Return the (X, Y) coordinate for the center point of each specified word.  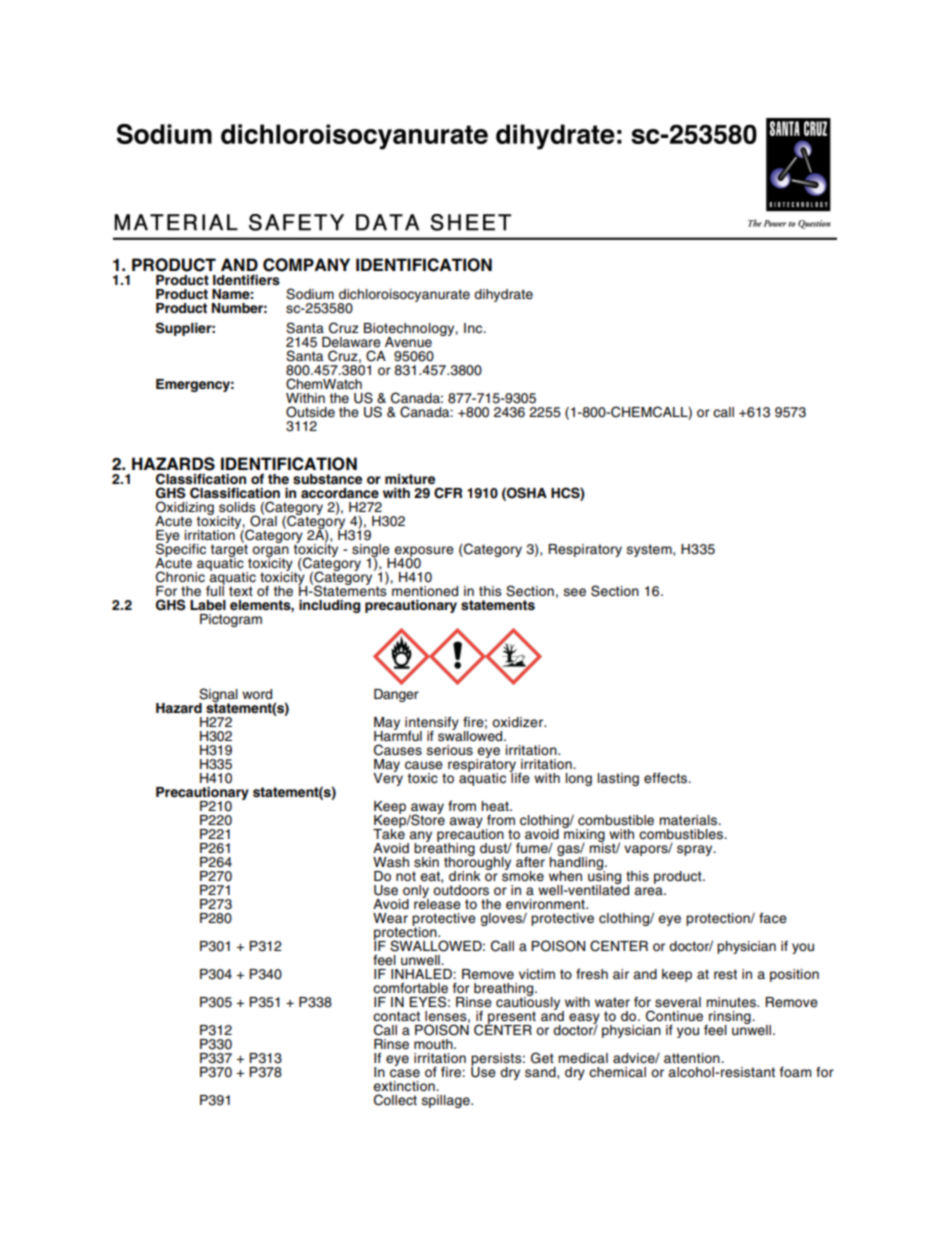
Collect (395, 1100)
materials (689, 820)
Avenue (408, 342)
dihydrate (503, 295)
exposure (424, 553)
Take (389, 833)
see (574, 592)
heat (496, 806)
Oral (263, 520)
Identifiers (246, 279)
